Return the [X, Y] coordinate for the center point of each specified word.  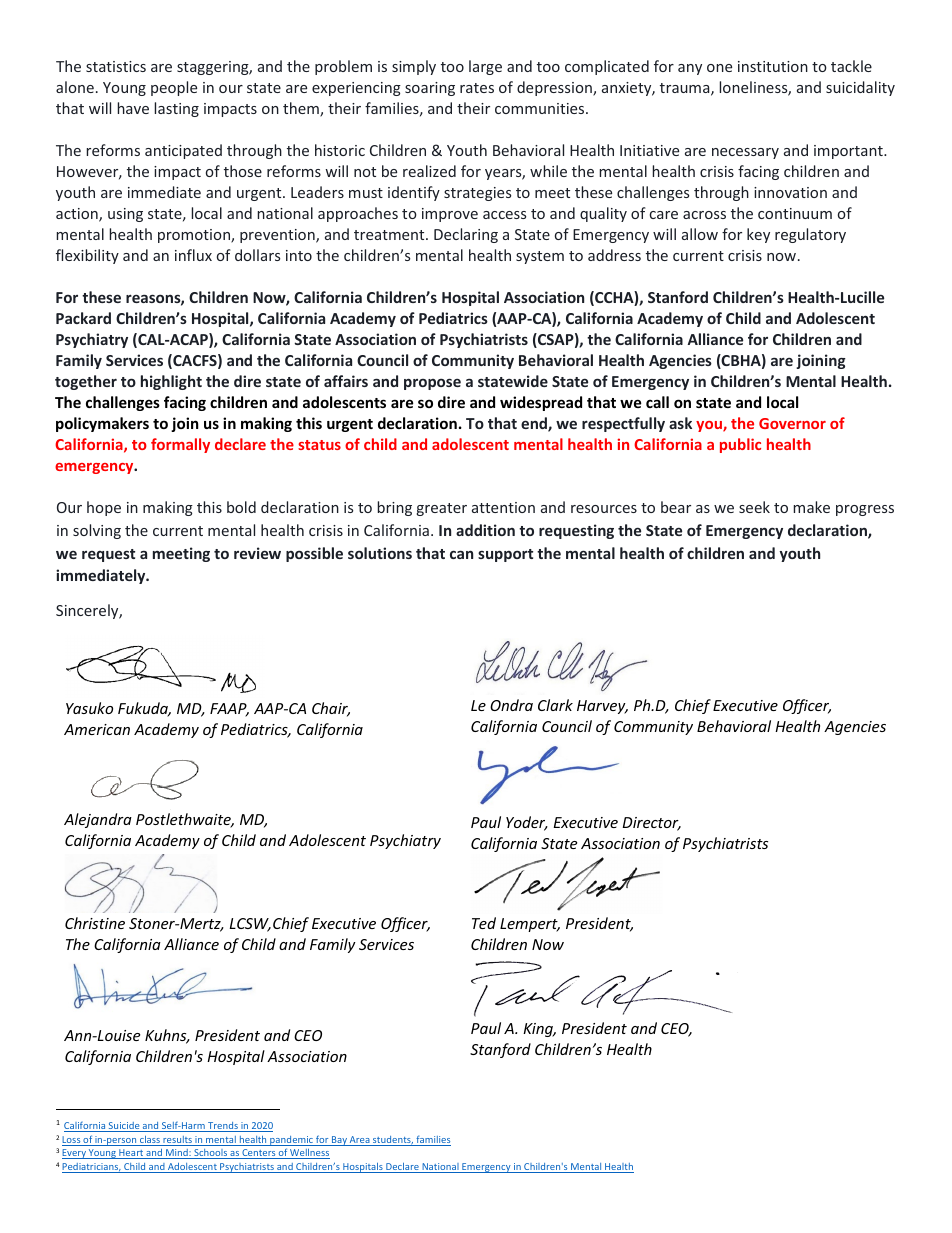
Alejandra [98, 820]
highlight [171, 382]
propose [432, 384]
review [257, 553]
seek [754, 507]
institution [773, 66]
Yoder [527, 823]
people [174, 88]
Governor [792, 423]
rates [477, 88]
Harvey [602, 707]
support [505, 555]
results [177, 1141]
